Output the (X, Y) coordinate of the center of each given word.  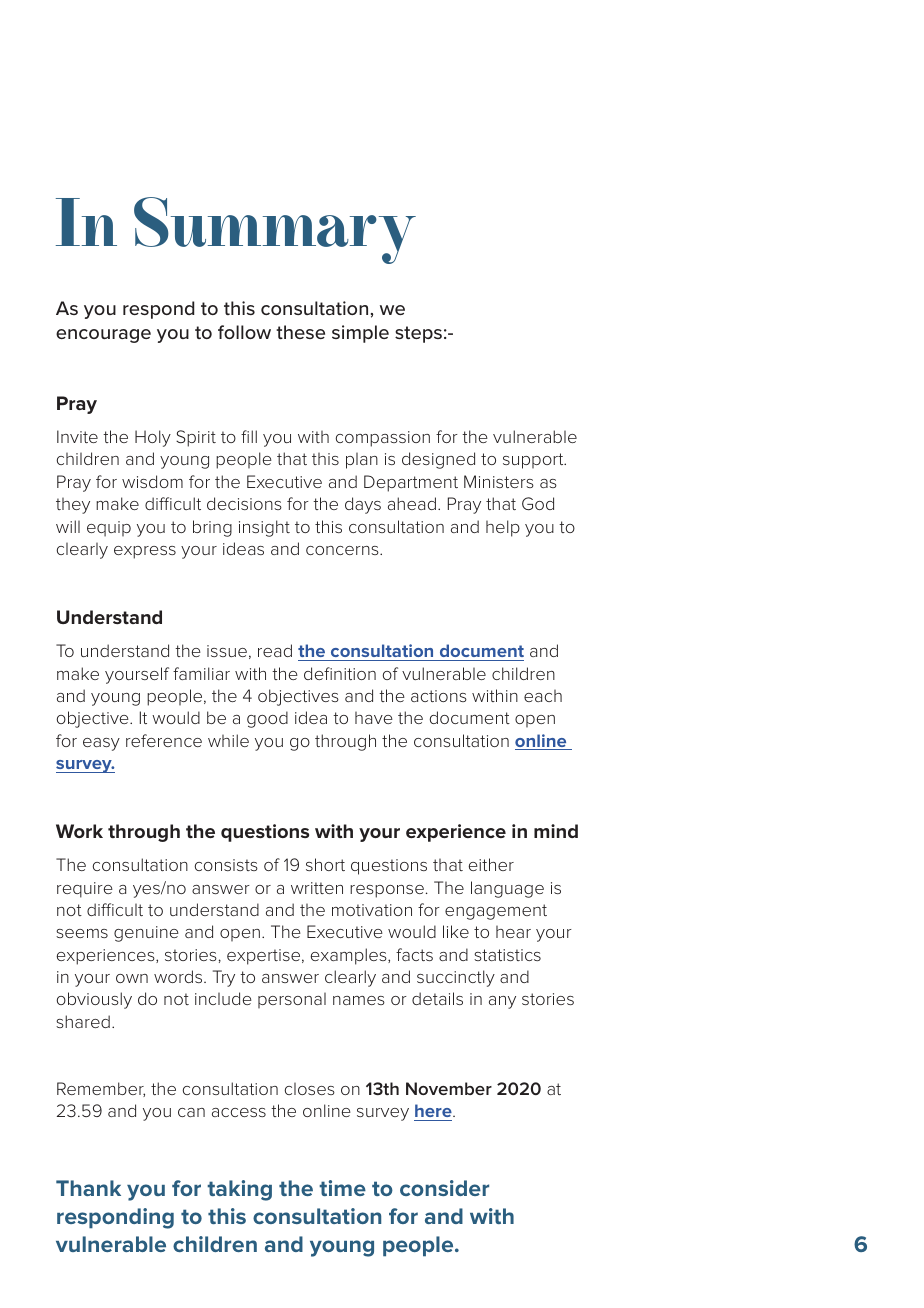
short (325, 864)
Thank (88, 1188)
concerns (343, 550)
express (145, 552)
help (503, 528)
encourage (103, 336)
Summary (275, 230)
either (491, 864)
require (85, 890)
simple (360, 334)
